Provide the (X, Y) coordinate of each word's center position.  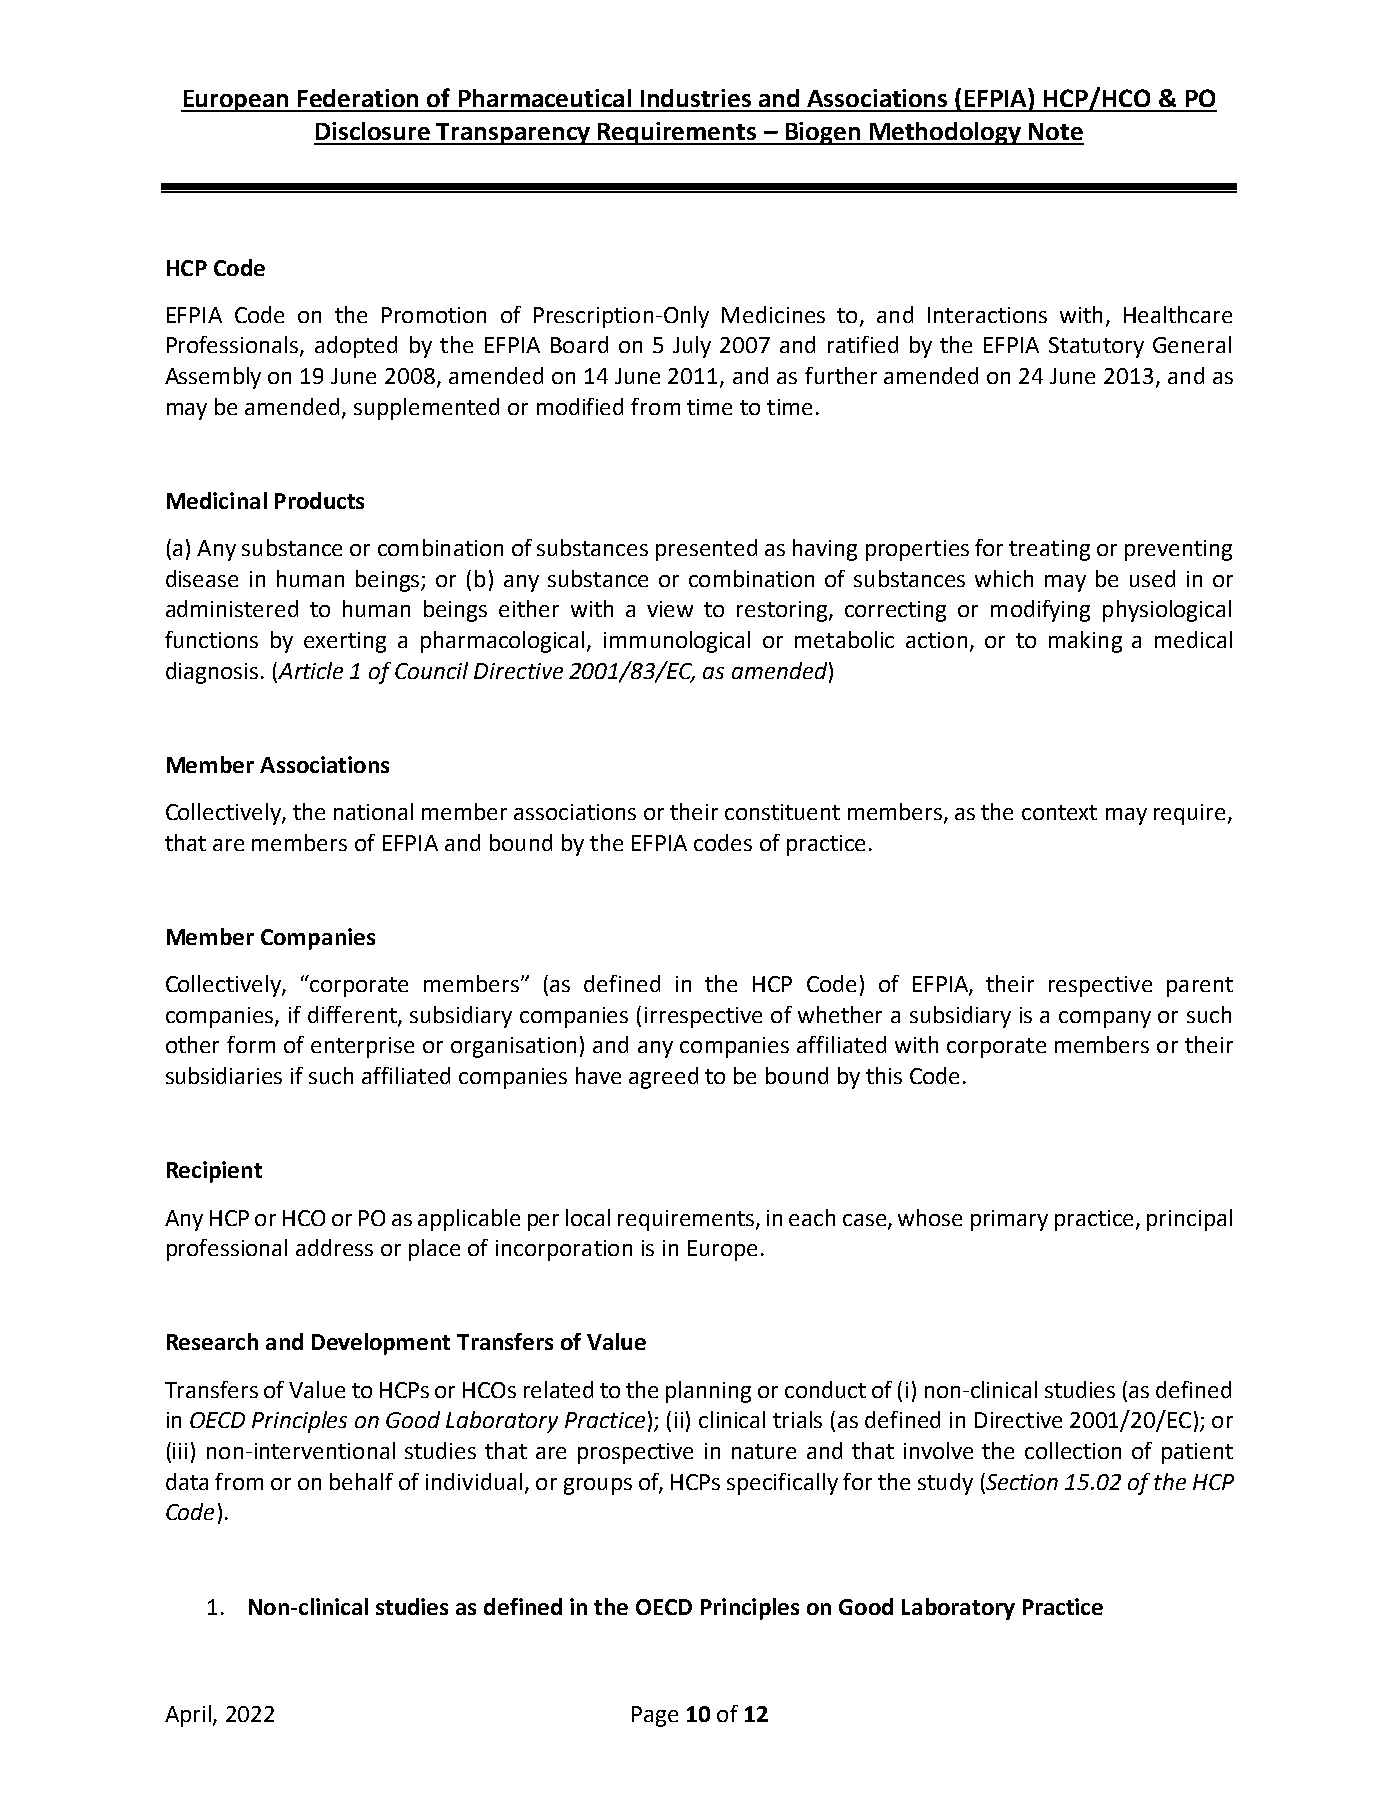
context (1059, 812)
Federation (358, 98)
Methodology (945, 133)
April (188, 1716)
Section (1021, 1481)
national (373, 811)
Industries (696, 98)
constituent (782, 812)
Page (655, 1716)
